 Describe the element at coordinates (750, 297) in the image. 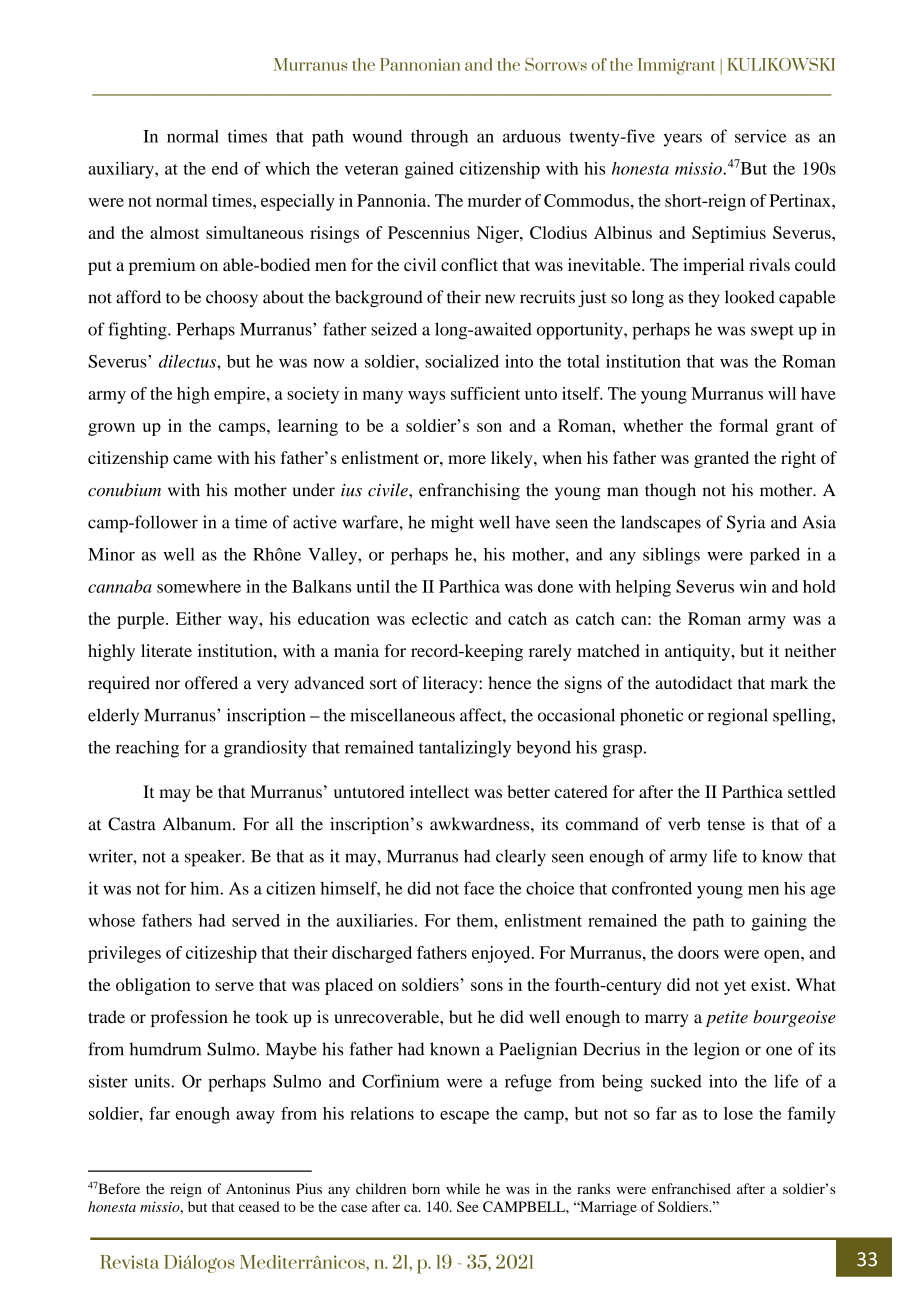

I see `looked` at that location.
